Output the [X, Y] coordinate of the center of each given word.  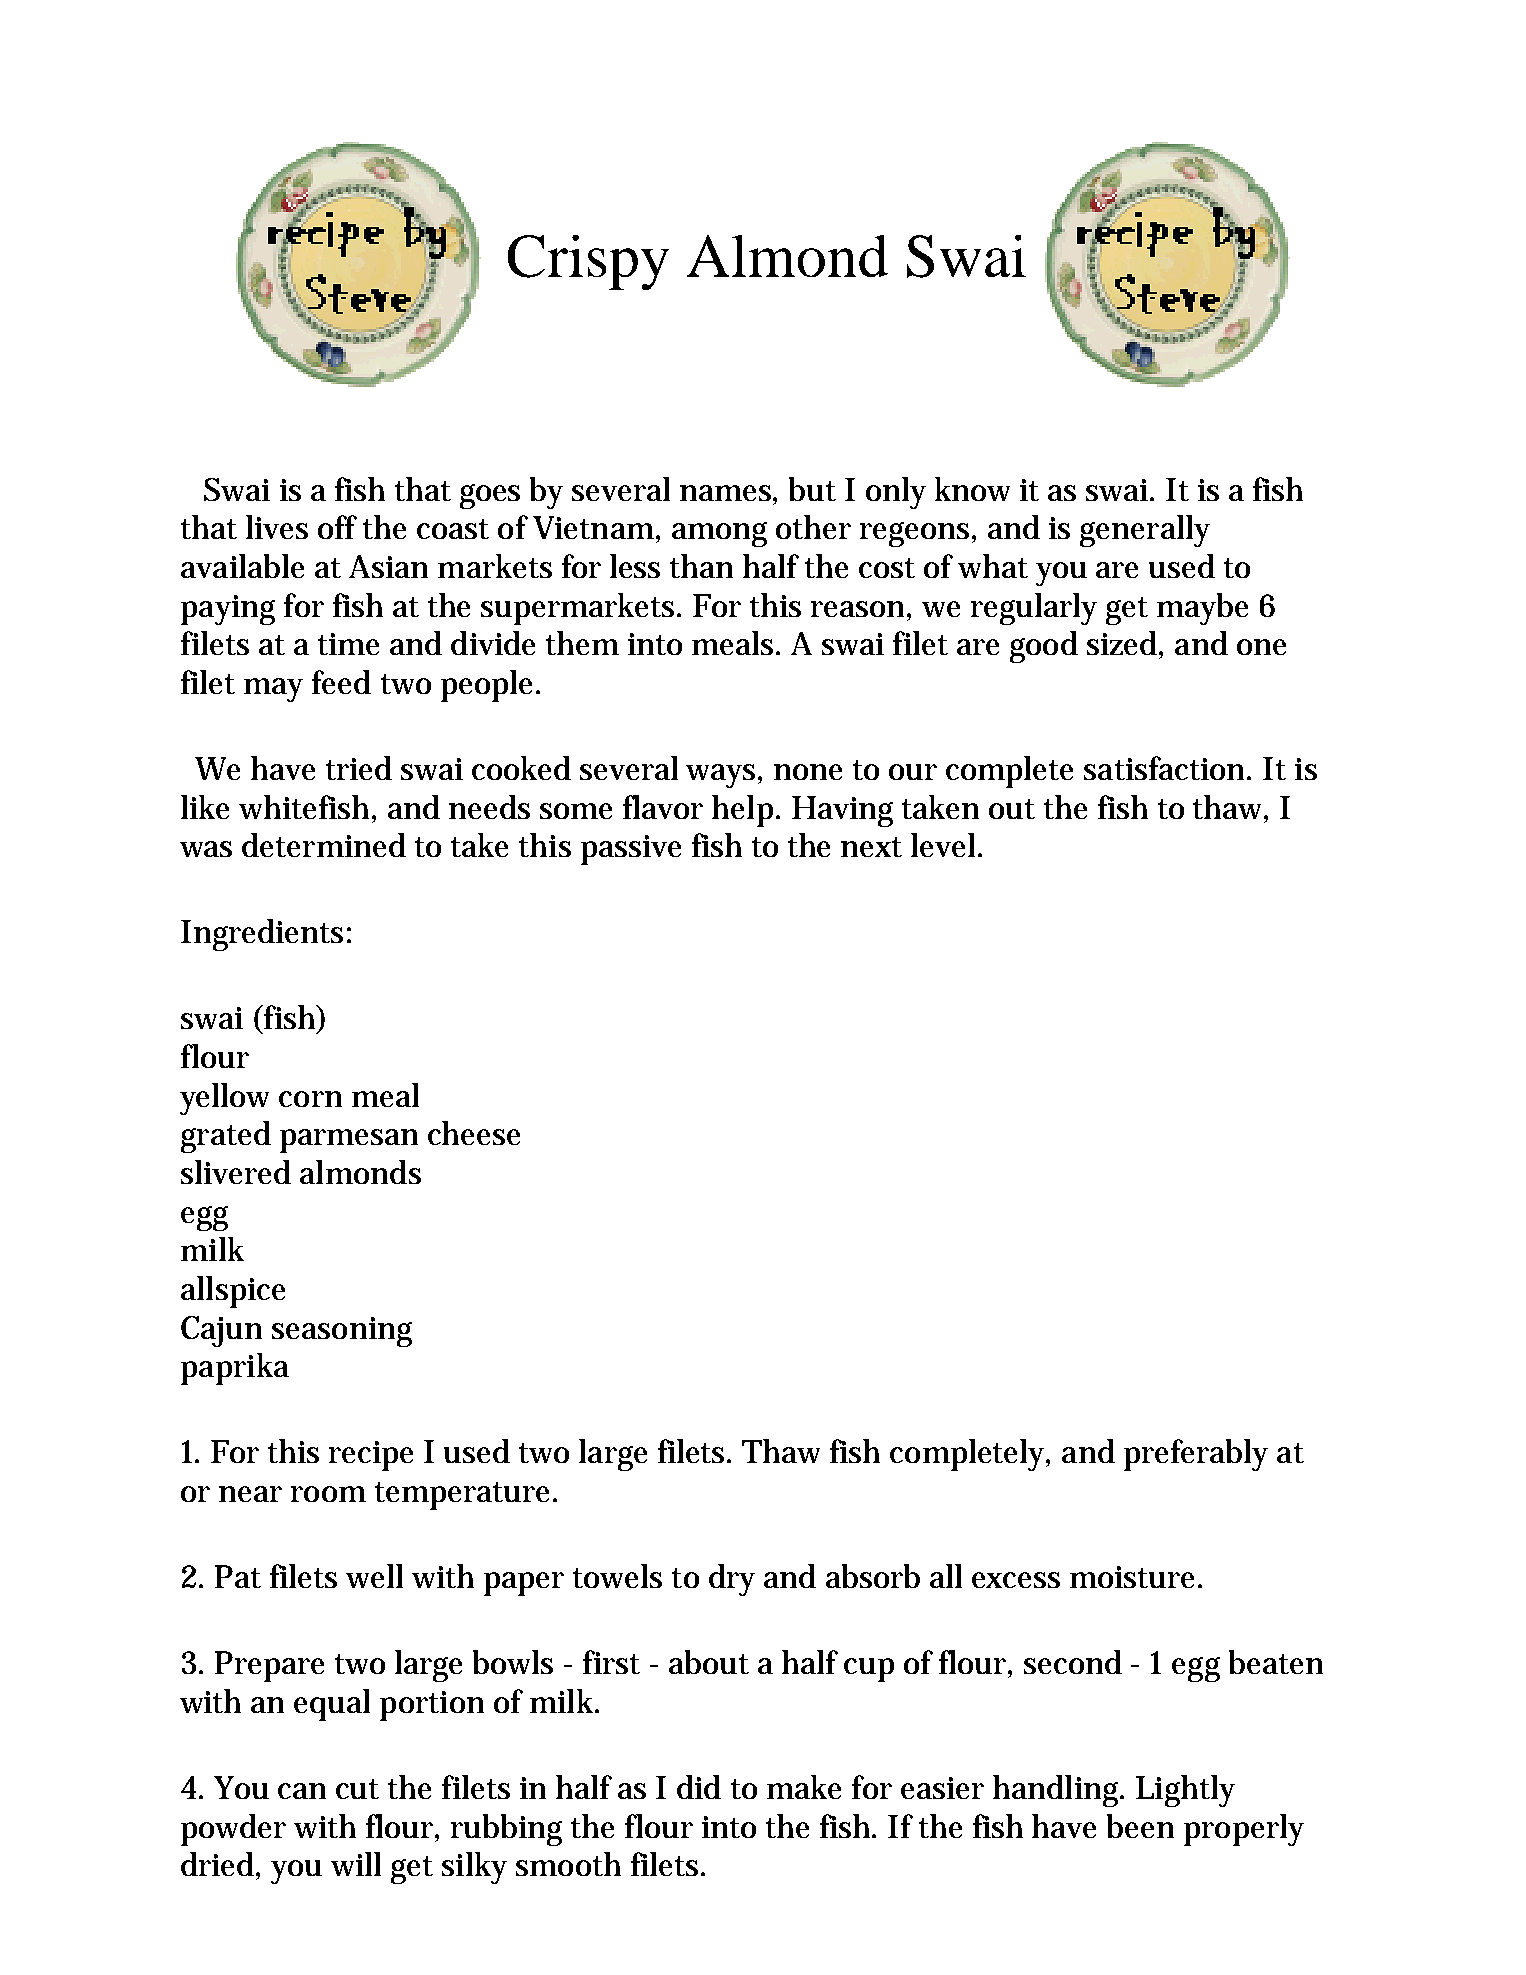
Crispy [588, 262]
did [699, 1787]
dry [732, 1580]
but [812, 489]
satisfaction [1167, 768]
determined [324, 845]
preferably [1196, 1455]
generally [1145, 531]
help [745, 811]
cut [357, 1789]
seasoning [342, 1332]
